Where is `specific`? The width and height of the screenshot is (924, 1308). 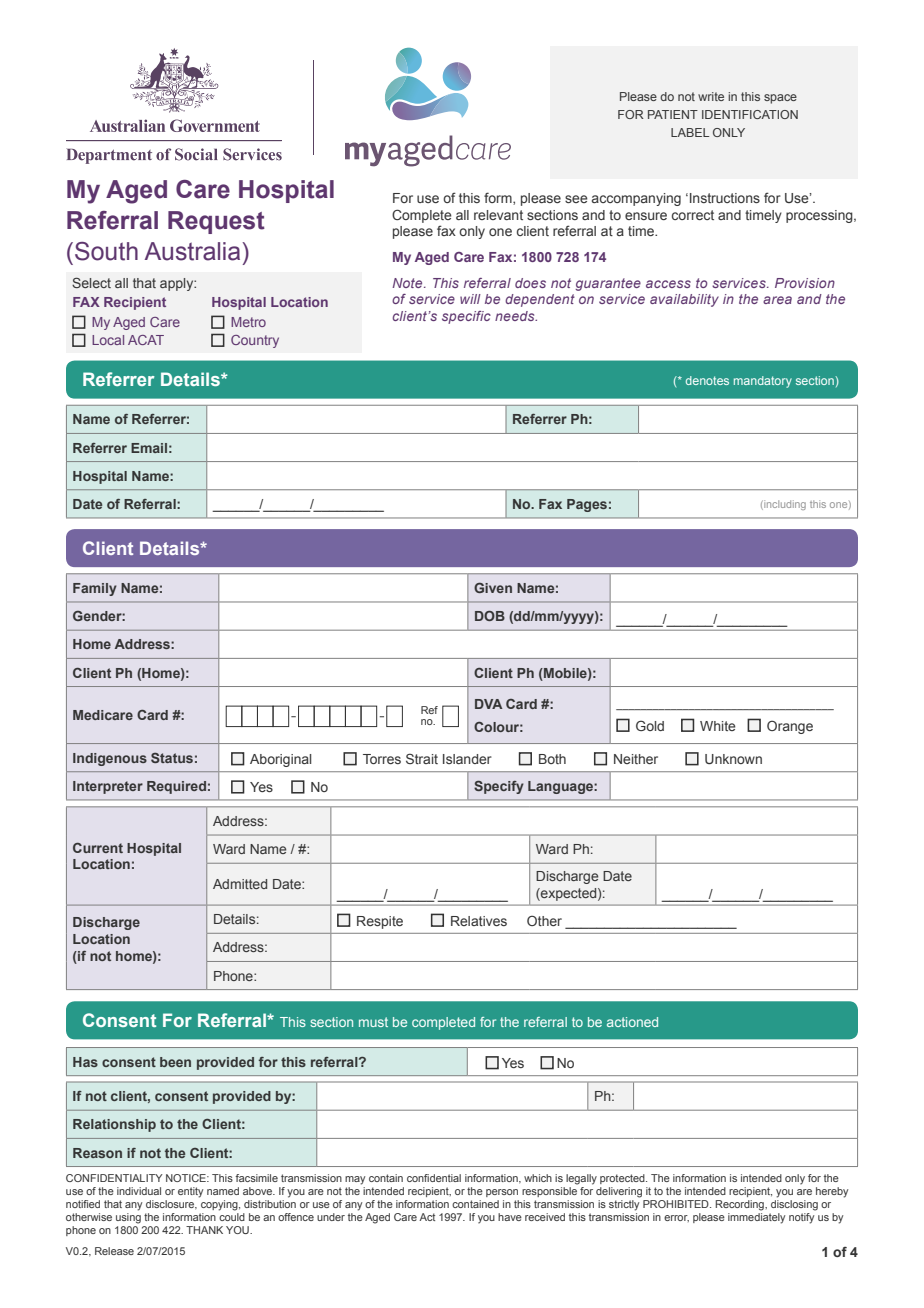
specific is located at coordinates (466, 317).
